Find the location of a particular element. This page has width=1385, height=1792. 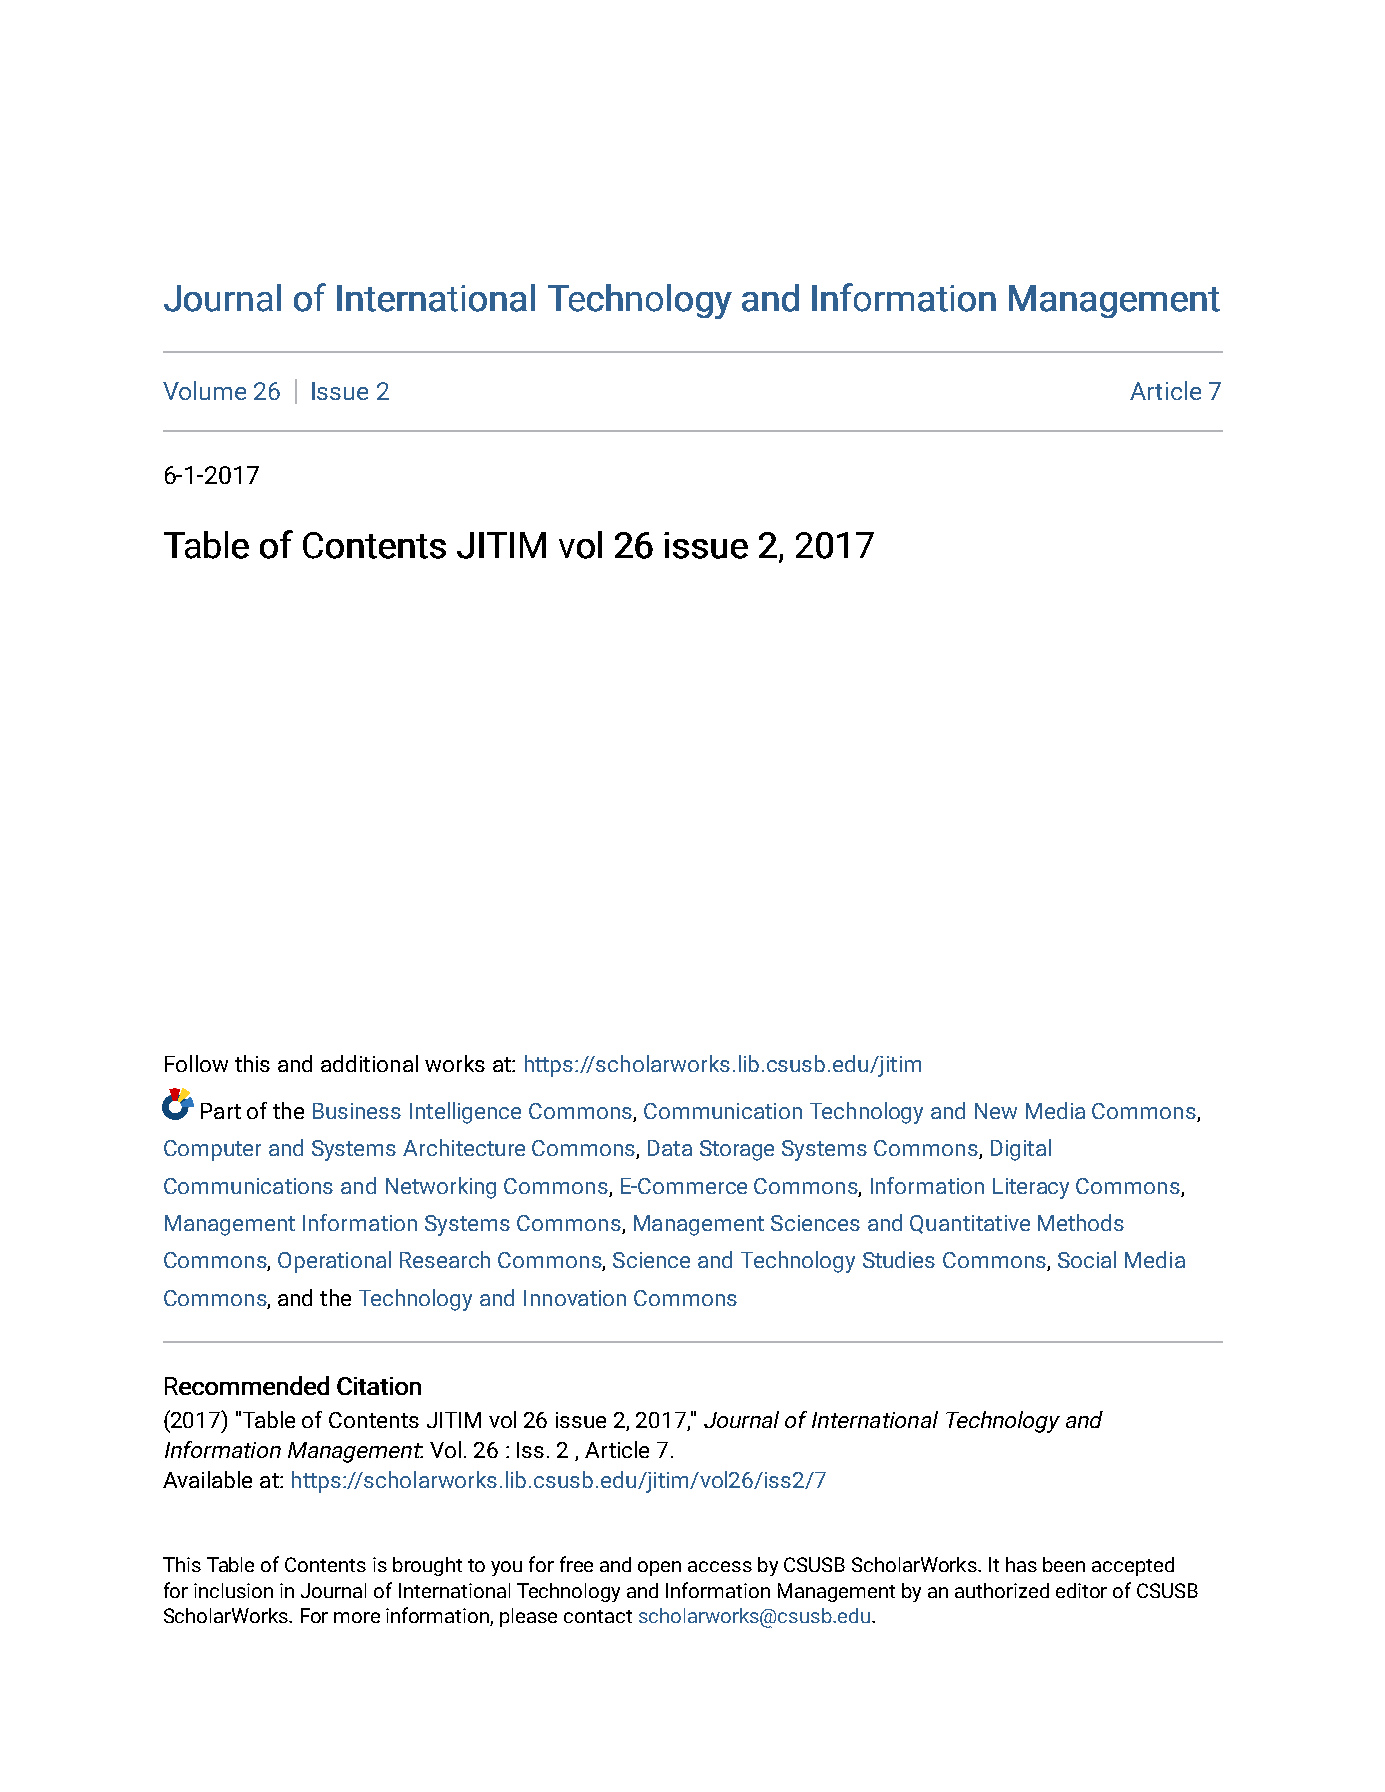

Follow is located at coordinates (196, 1063).
